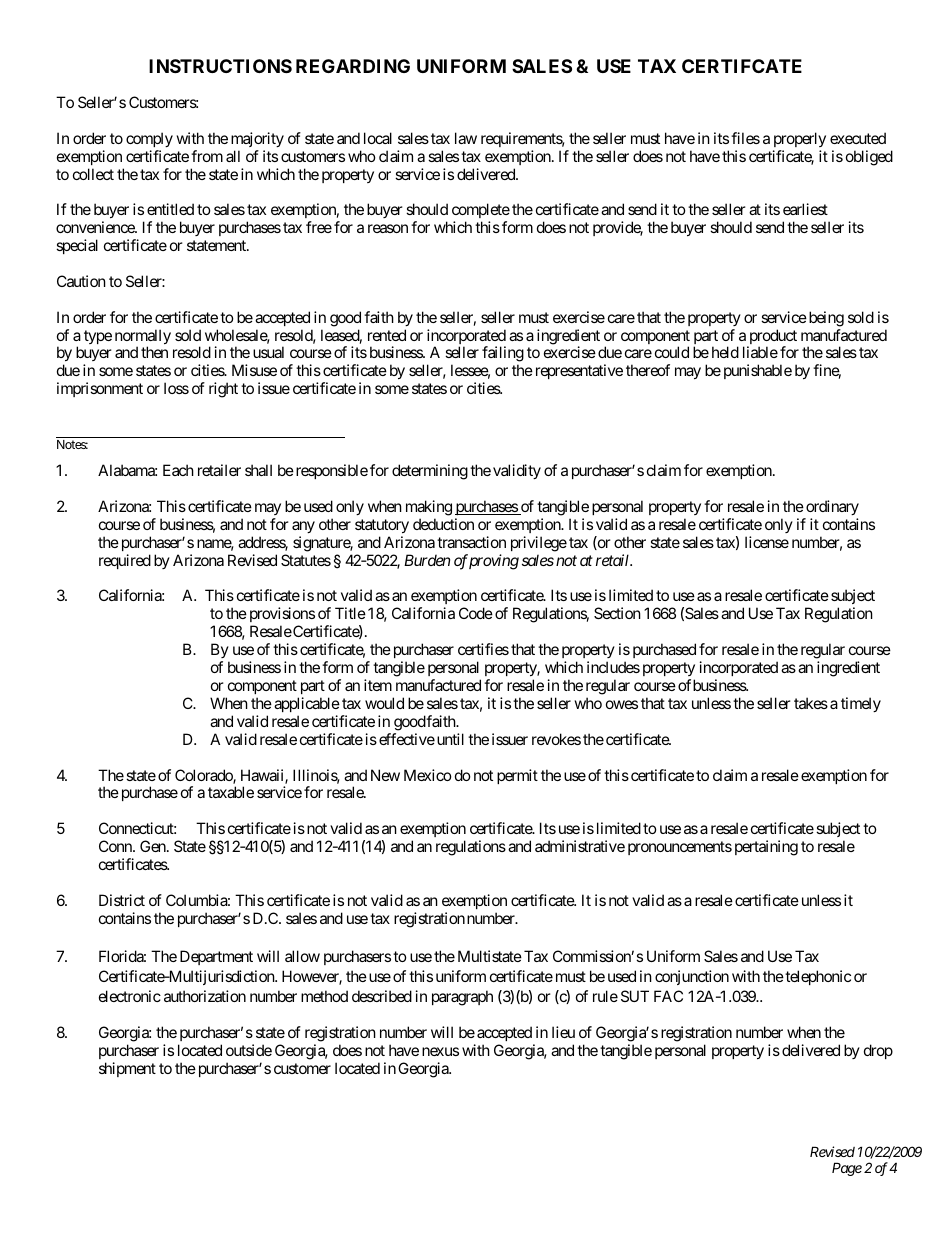  Describe the element at coordinates (125, 561) in the document. I see `required` at that location.
